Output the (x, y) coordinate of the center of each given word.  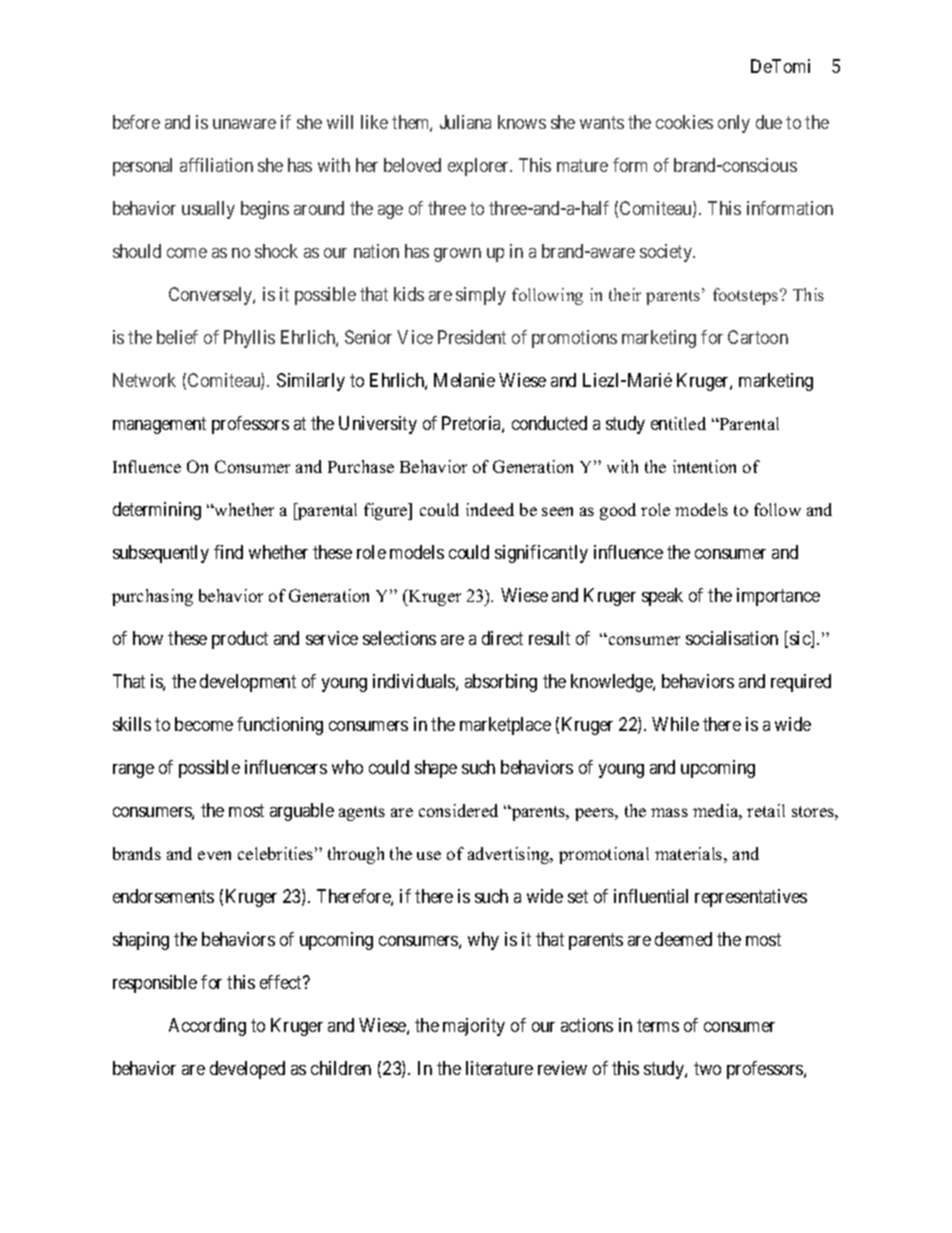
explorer (480, 167)
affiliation (216, 165)
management (159, 425)
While (675, 724)
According (207, 1027)
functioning (280, 726)
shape (436, 769)
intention (704, 466)
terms (658, 1025)
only (734, 124)
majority (474, 1027)
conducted (549, 423)
